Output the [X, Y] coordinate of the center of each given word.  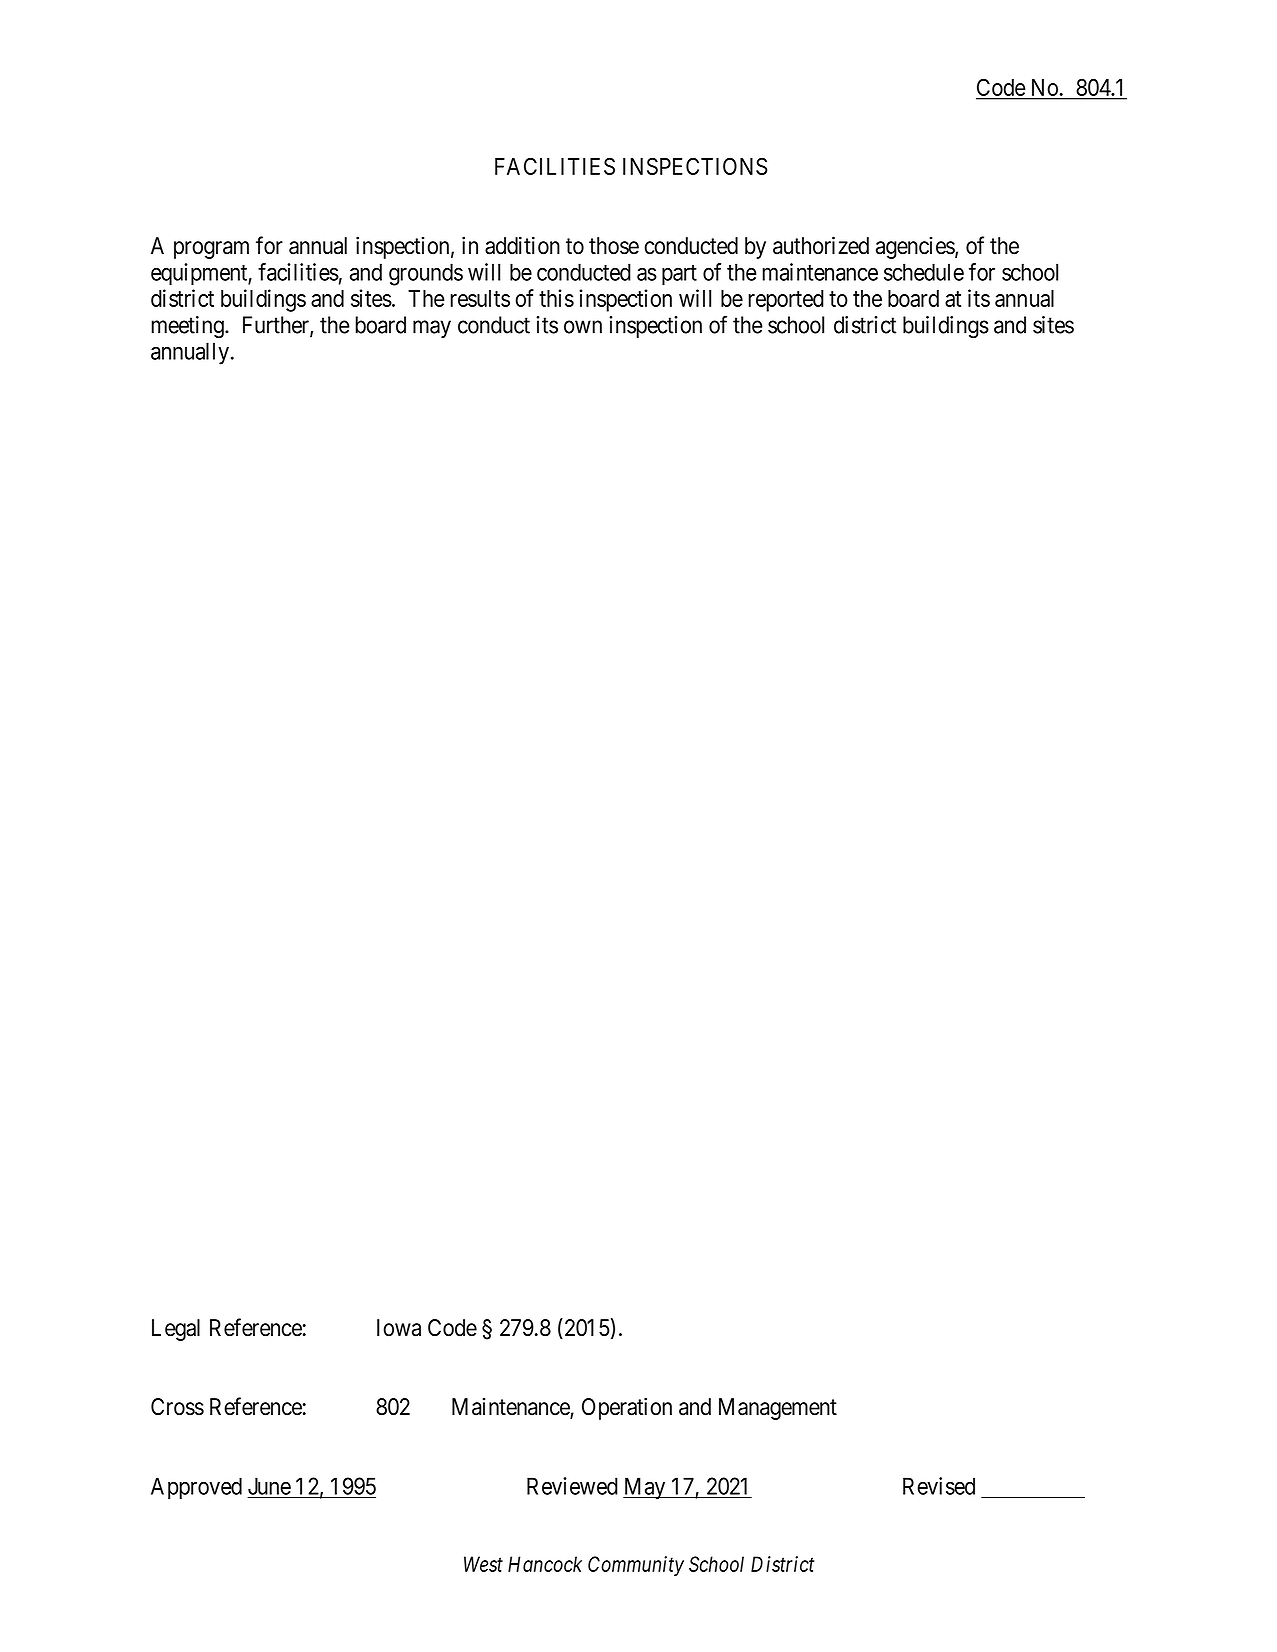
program [211, 250]
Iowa [399, 1328]
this [556, 298]
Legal [176, 1330]
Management [778, 1409]
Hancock [545, 1564]
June [269, 1486]
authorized [821, 245]
